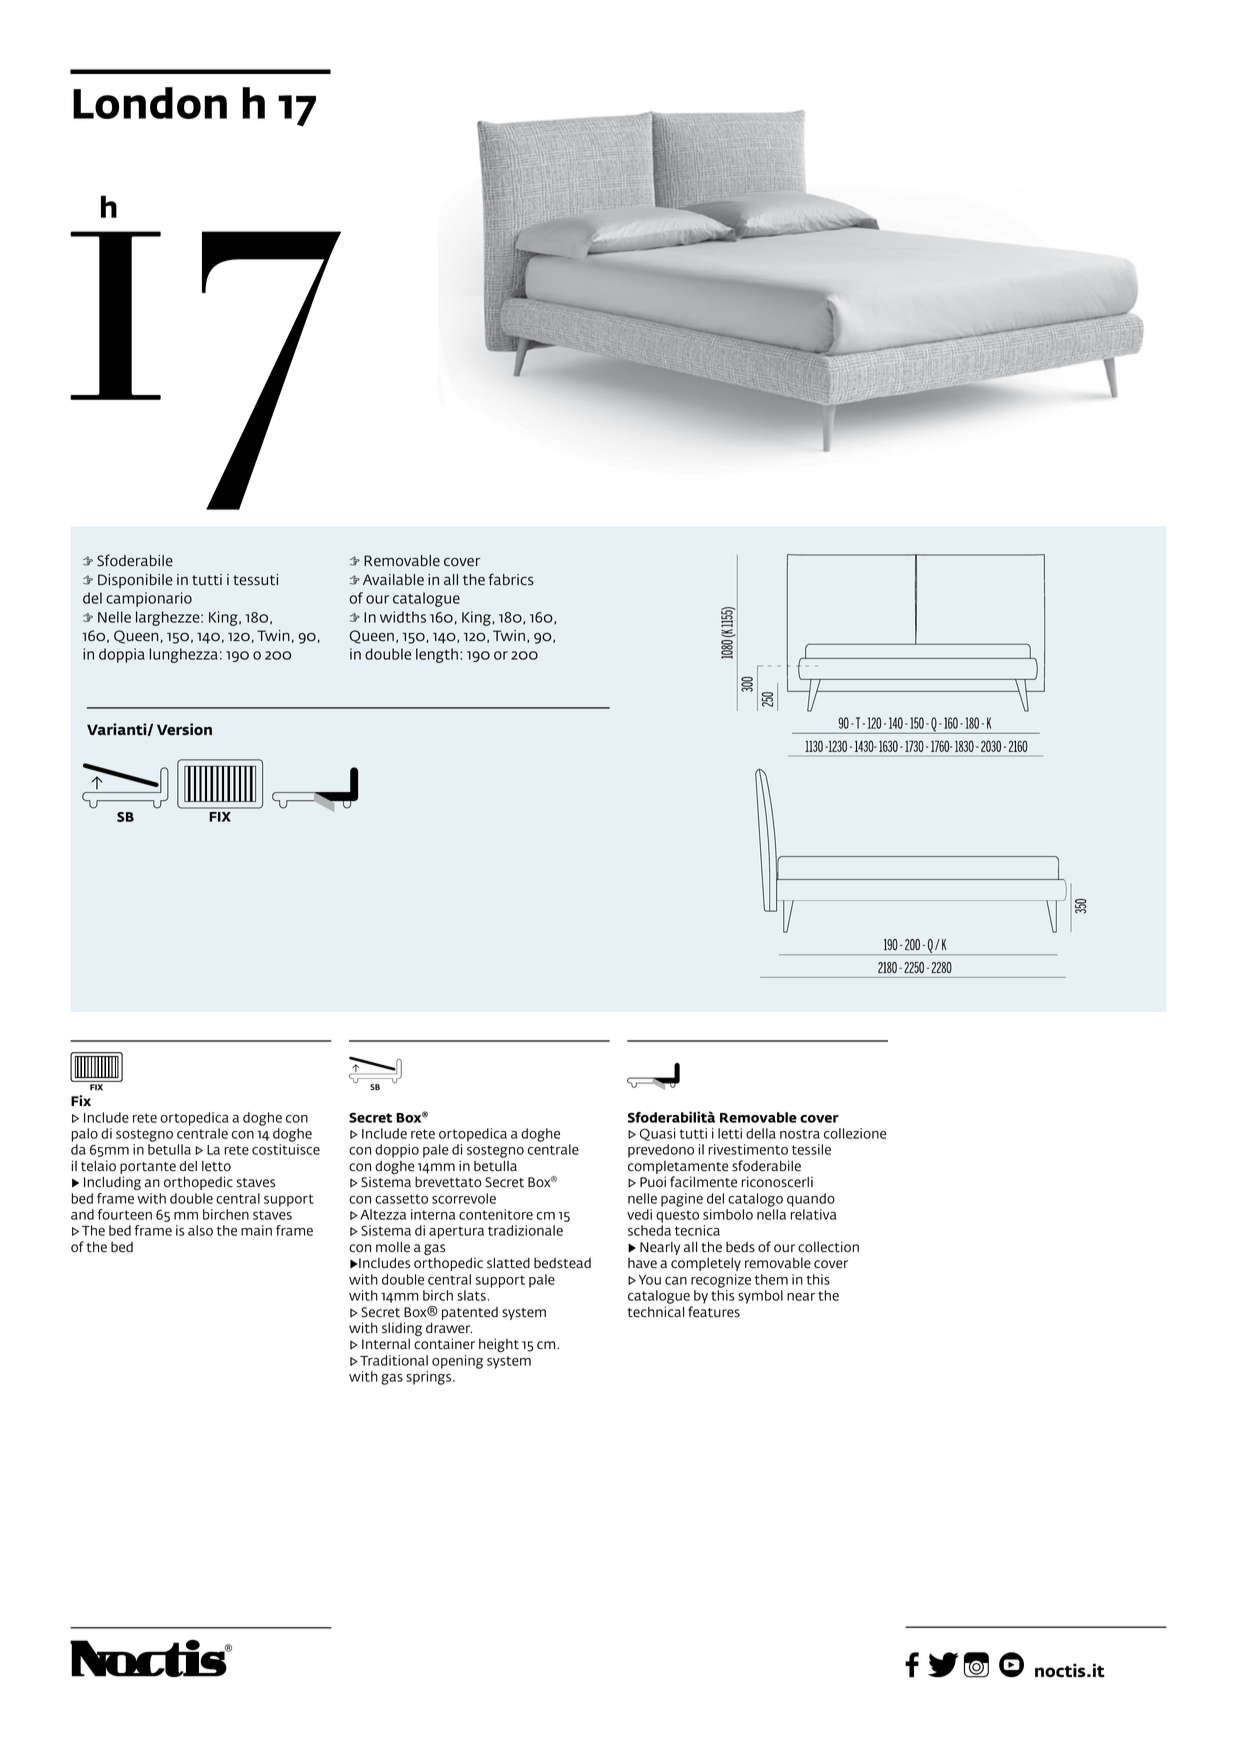 The height and width of the screenshot is (1749, 1237). What do you see at coordinates (403, 617) in the screenshot?
I see `widths` at bounding box center [403, 617].
